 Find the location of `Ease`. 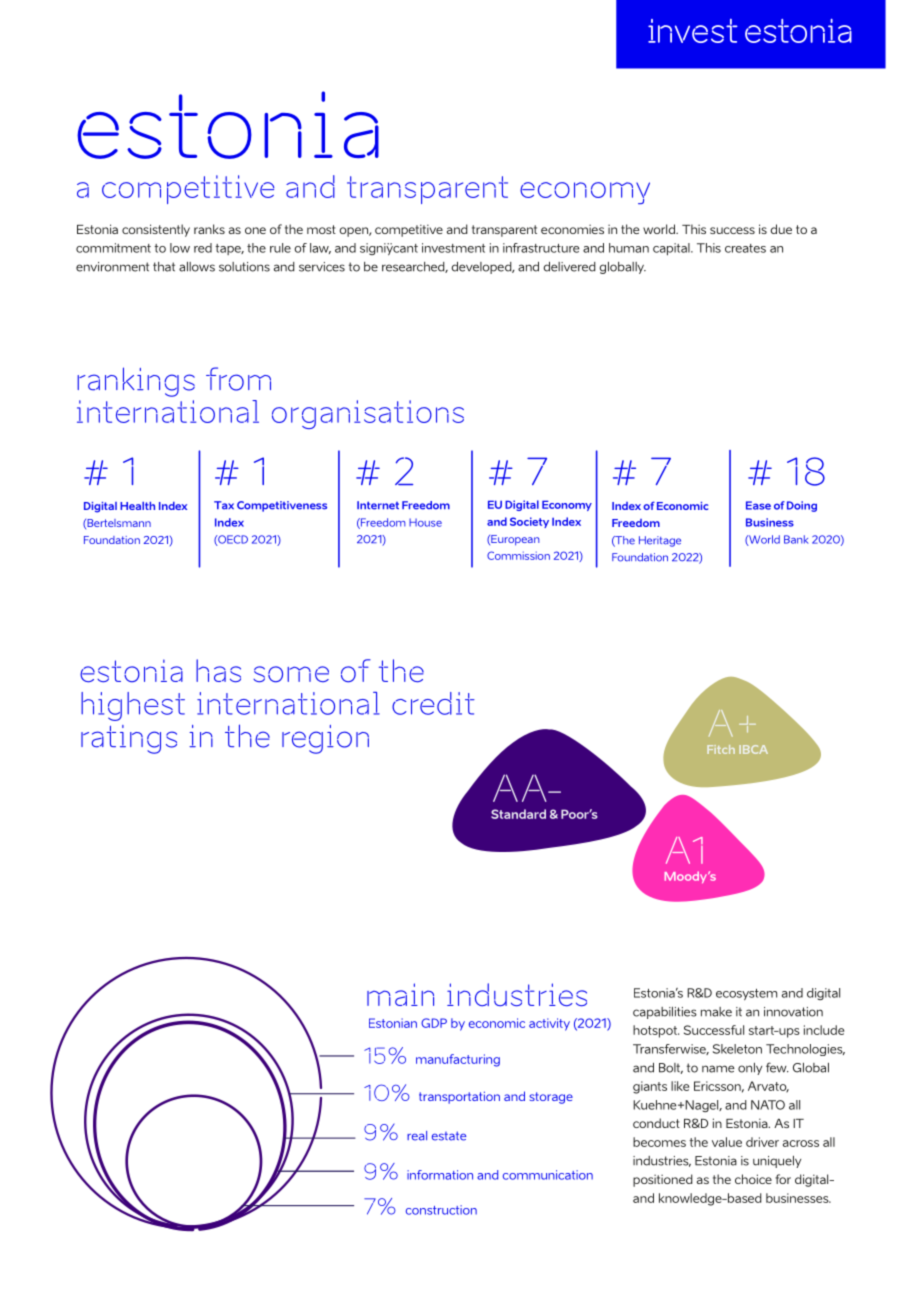

Ease is located at coordinates (758, 505).
